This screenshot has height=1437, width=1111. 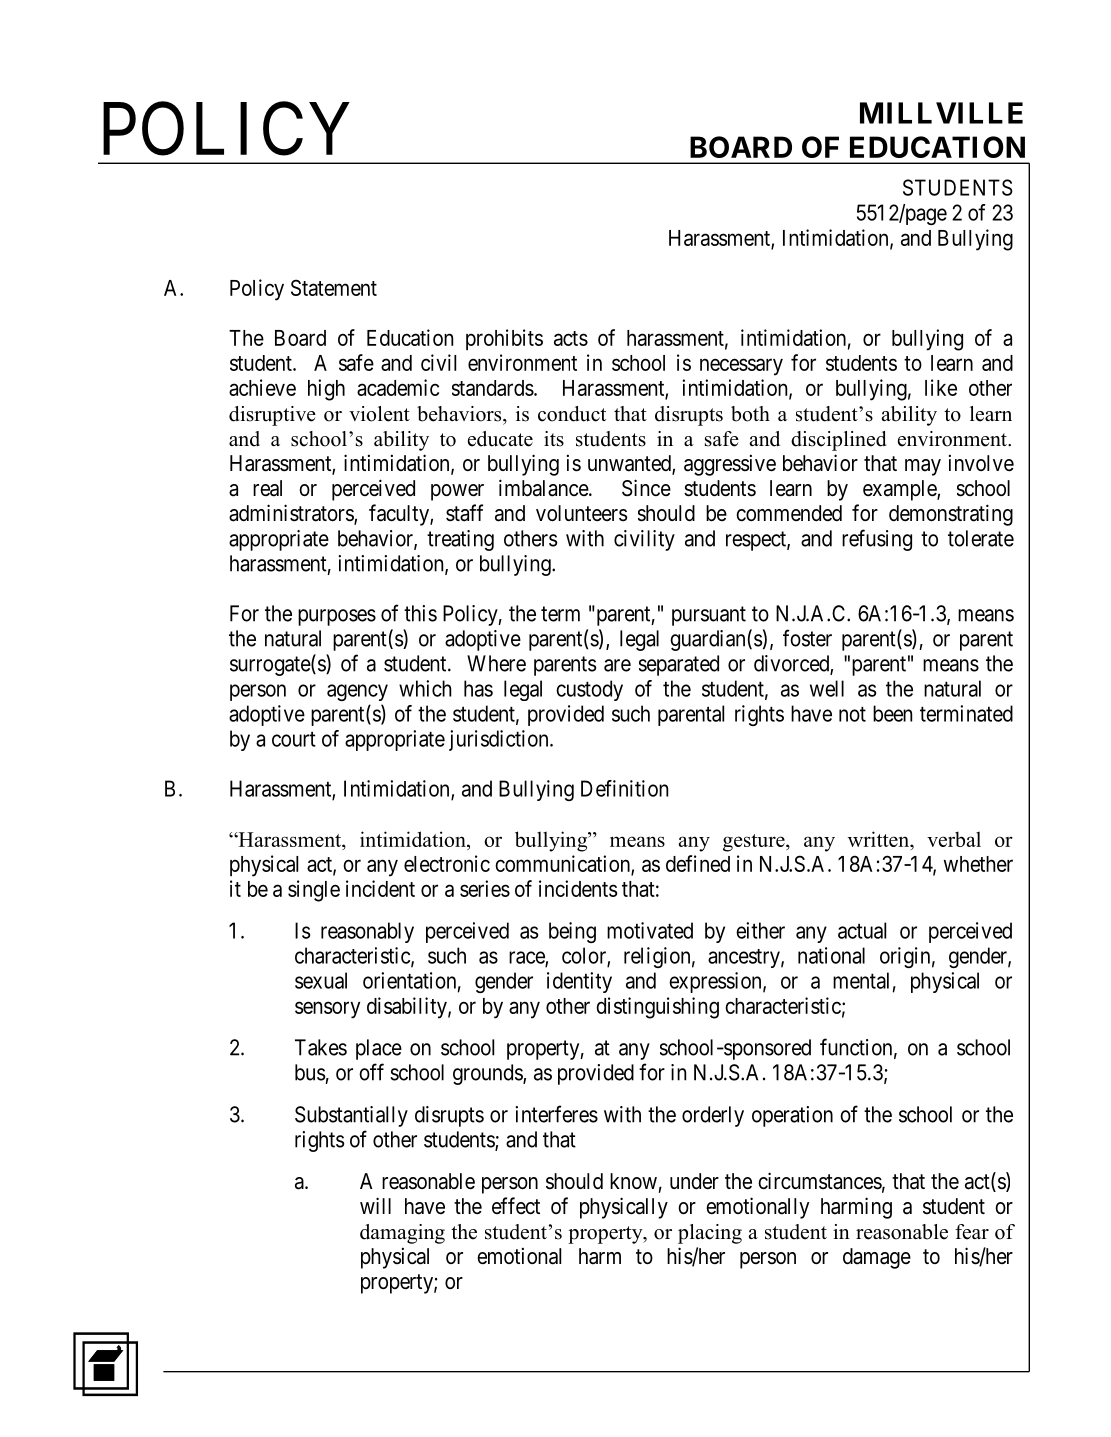 I want to click on like, so click(x=941, y=387).
